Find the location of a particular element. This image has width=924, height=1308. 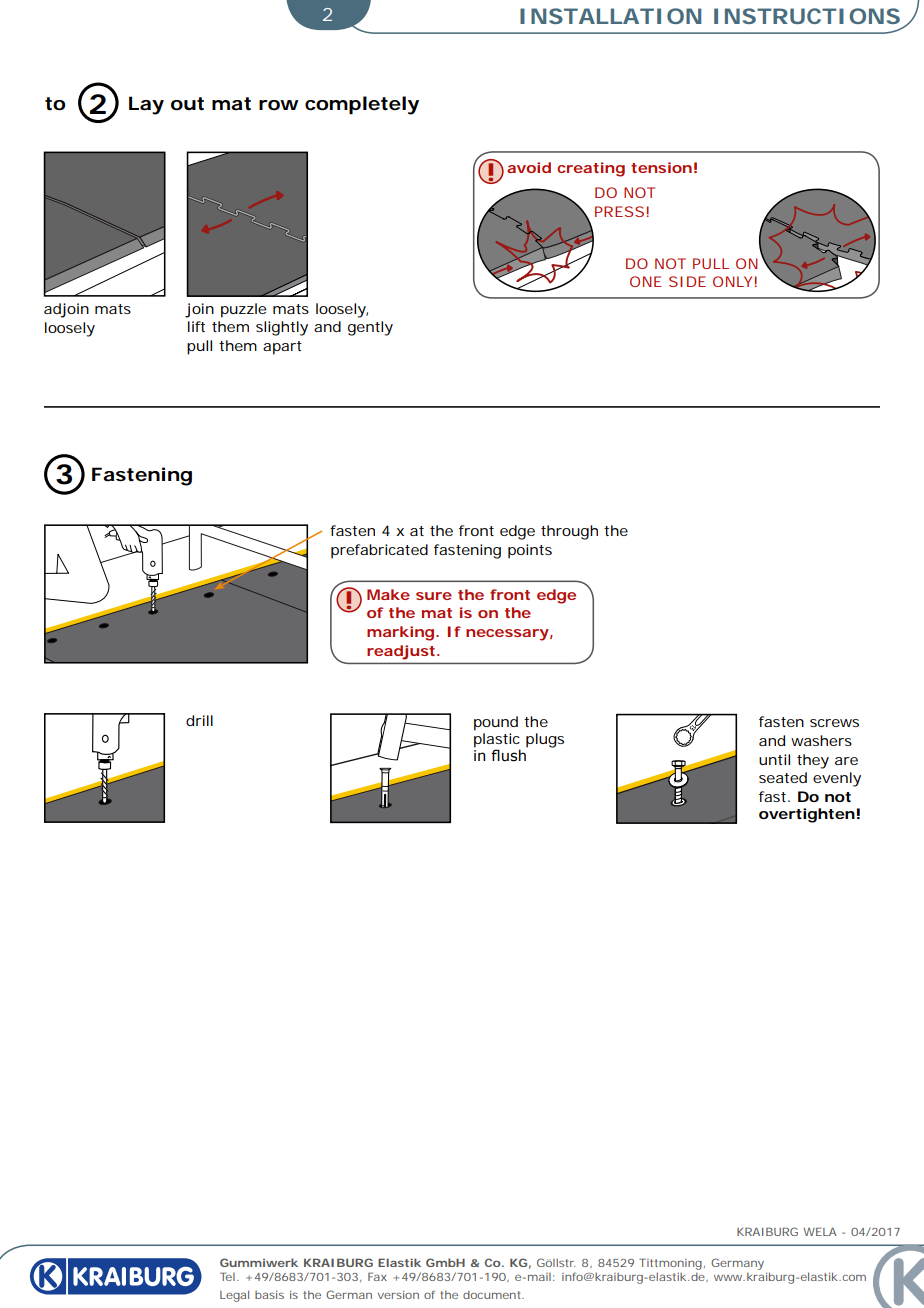

pound is located at coordinates (496, 723).
